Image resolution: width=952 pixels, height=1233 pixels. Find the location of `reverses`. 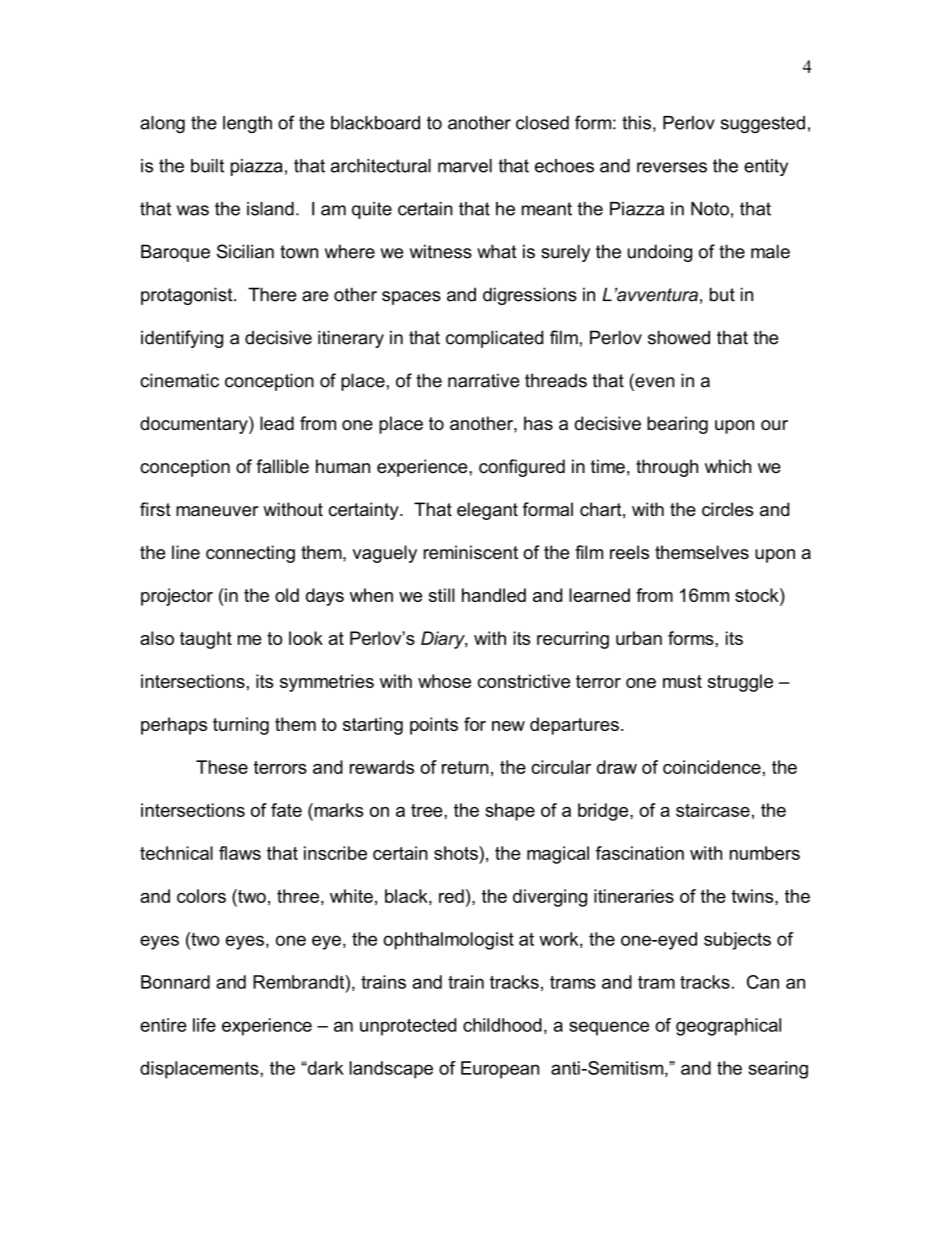

reverses is located at coordinates (672, 167).
